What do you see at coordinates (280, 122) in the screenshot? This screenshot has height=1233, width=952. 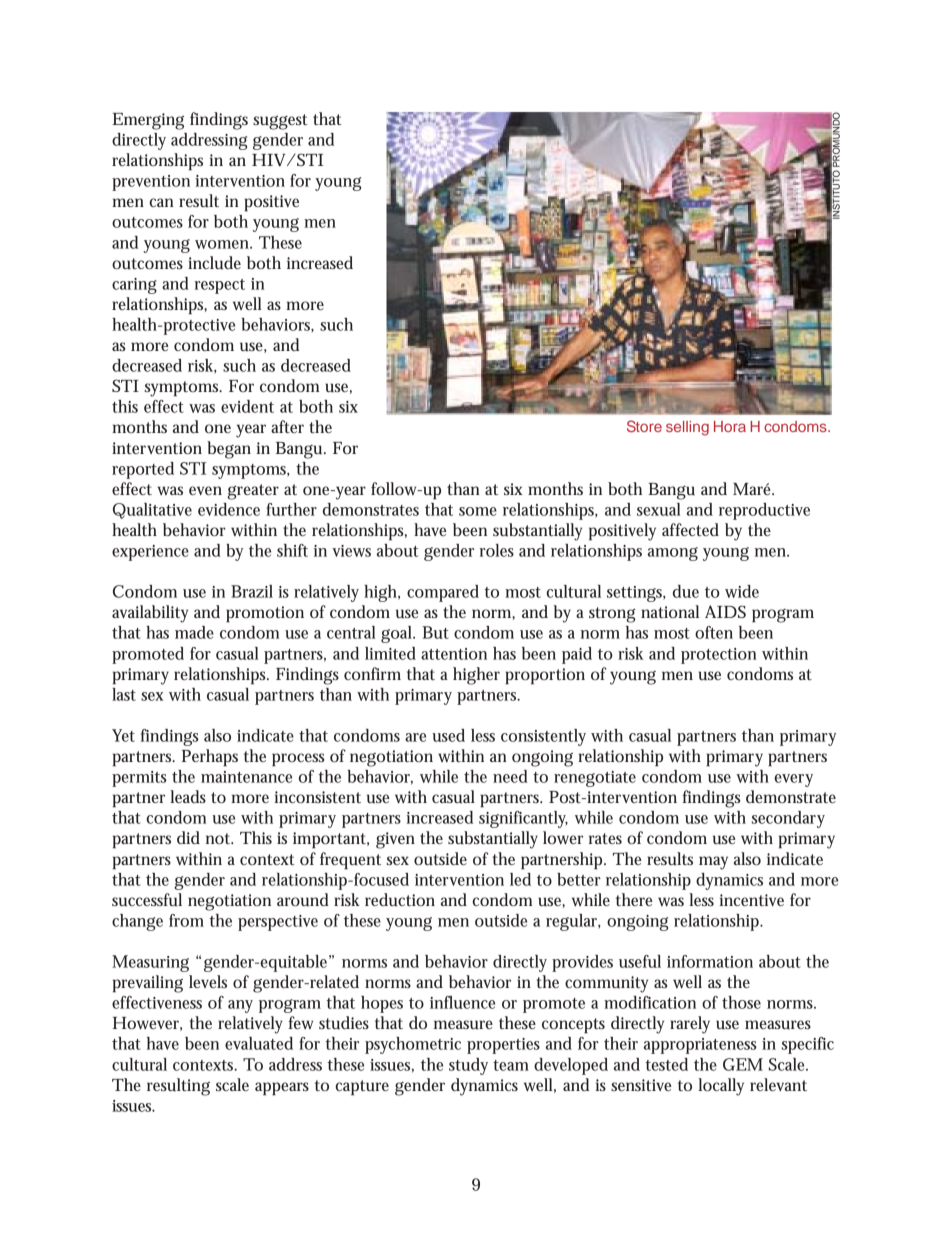 I see `suggest` at bounding box center [280, 122].
